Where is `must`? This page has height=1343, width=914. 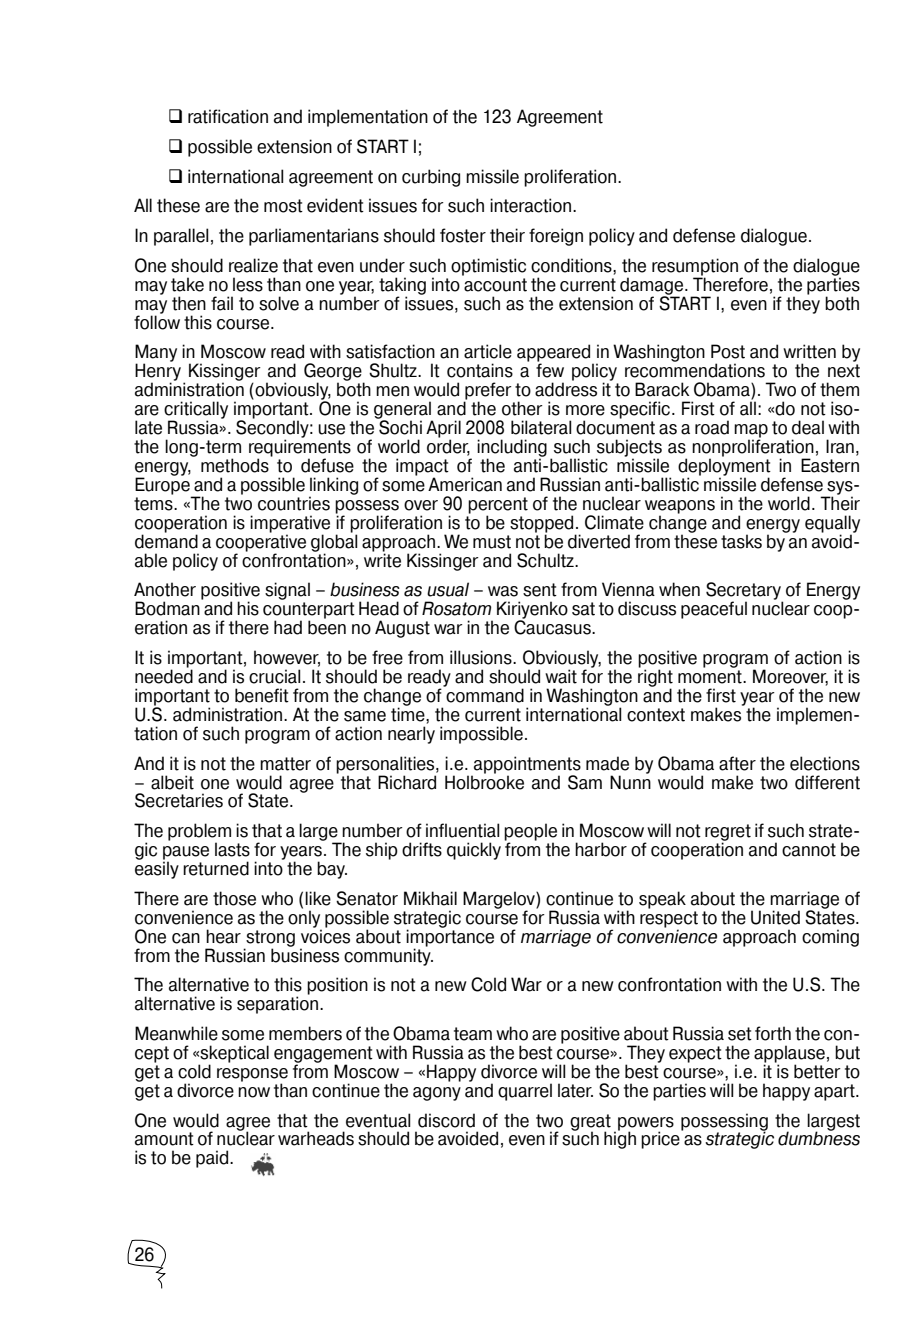
must is located at coordinates (492, 542).
